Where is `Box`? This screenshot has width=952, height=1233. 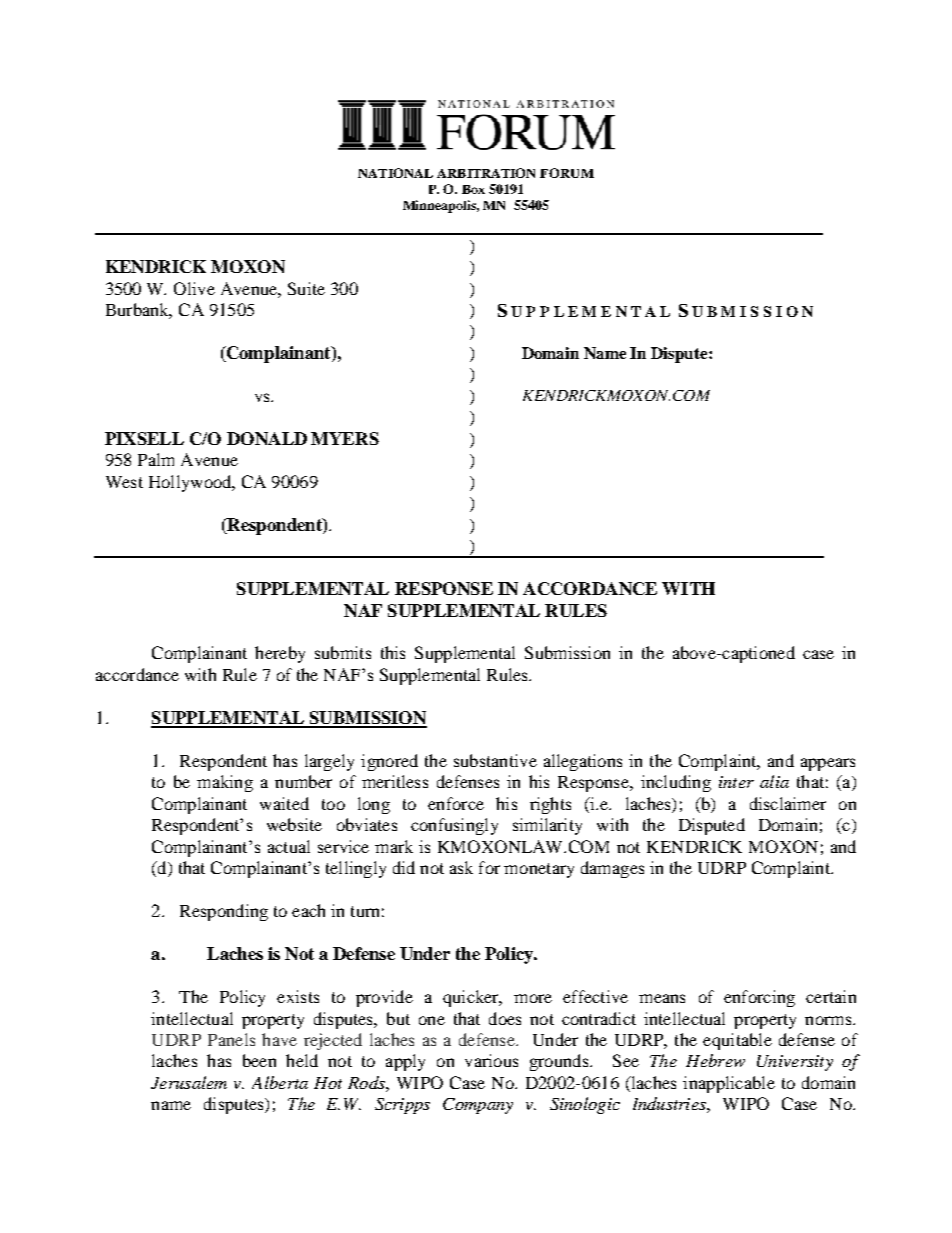 Box is located at coordinates (473, 189).
